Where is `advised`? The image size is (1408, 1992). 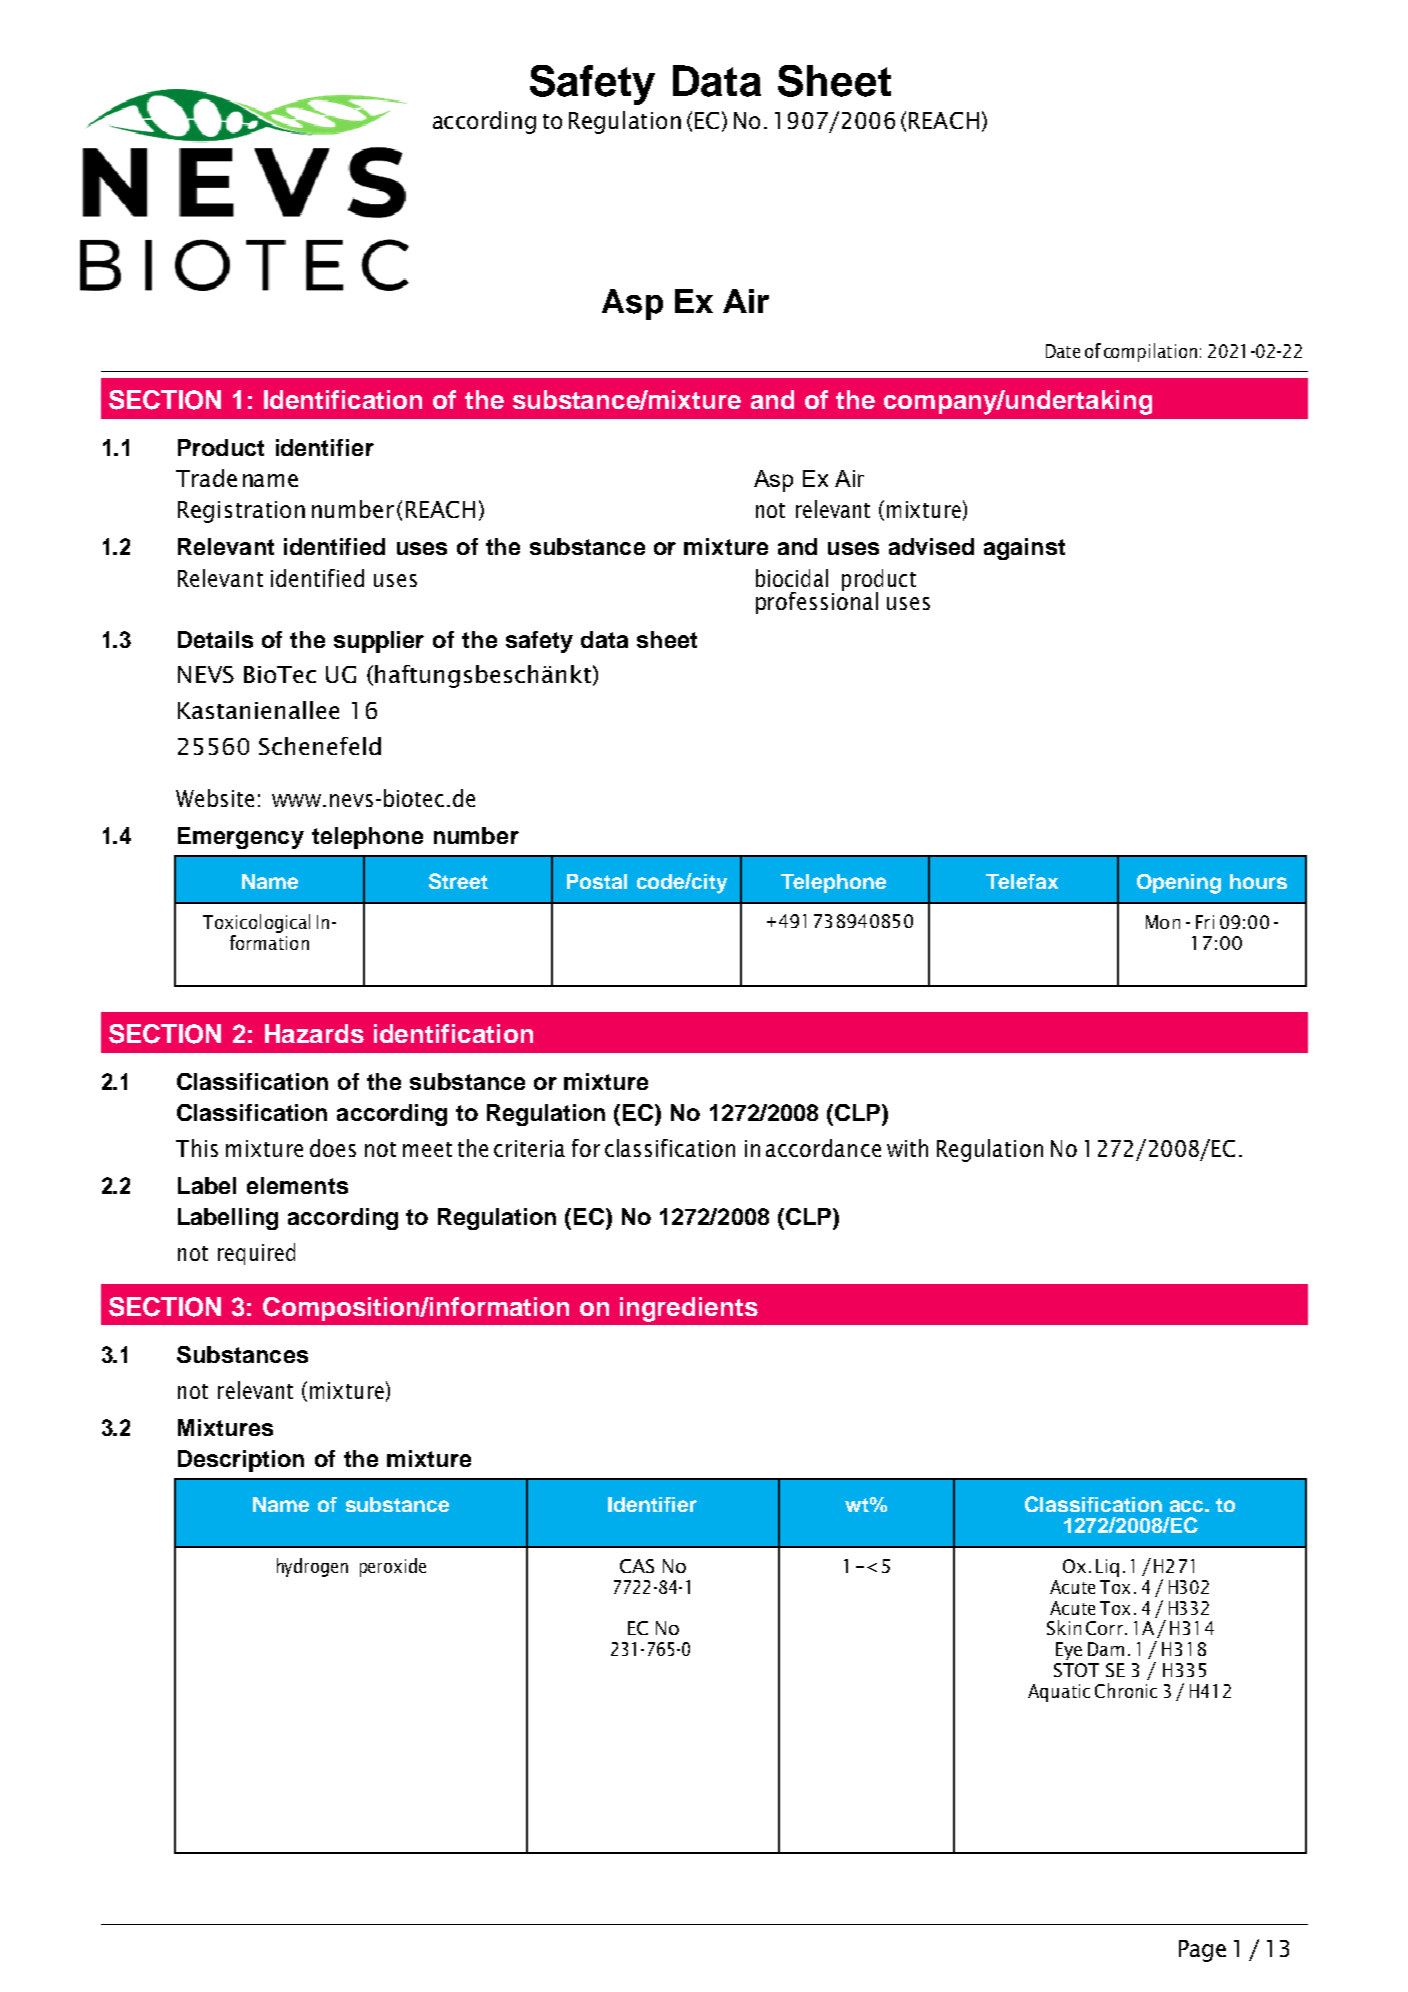 advised is located at coordinates (931, 546).
